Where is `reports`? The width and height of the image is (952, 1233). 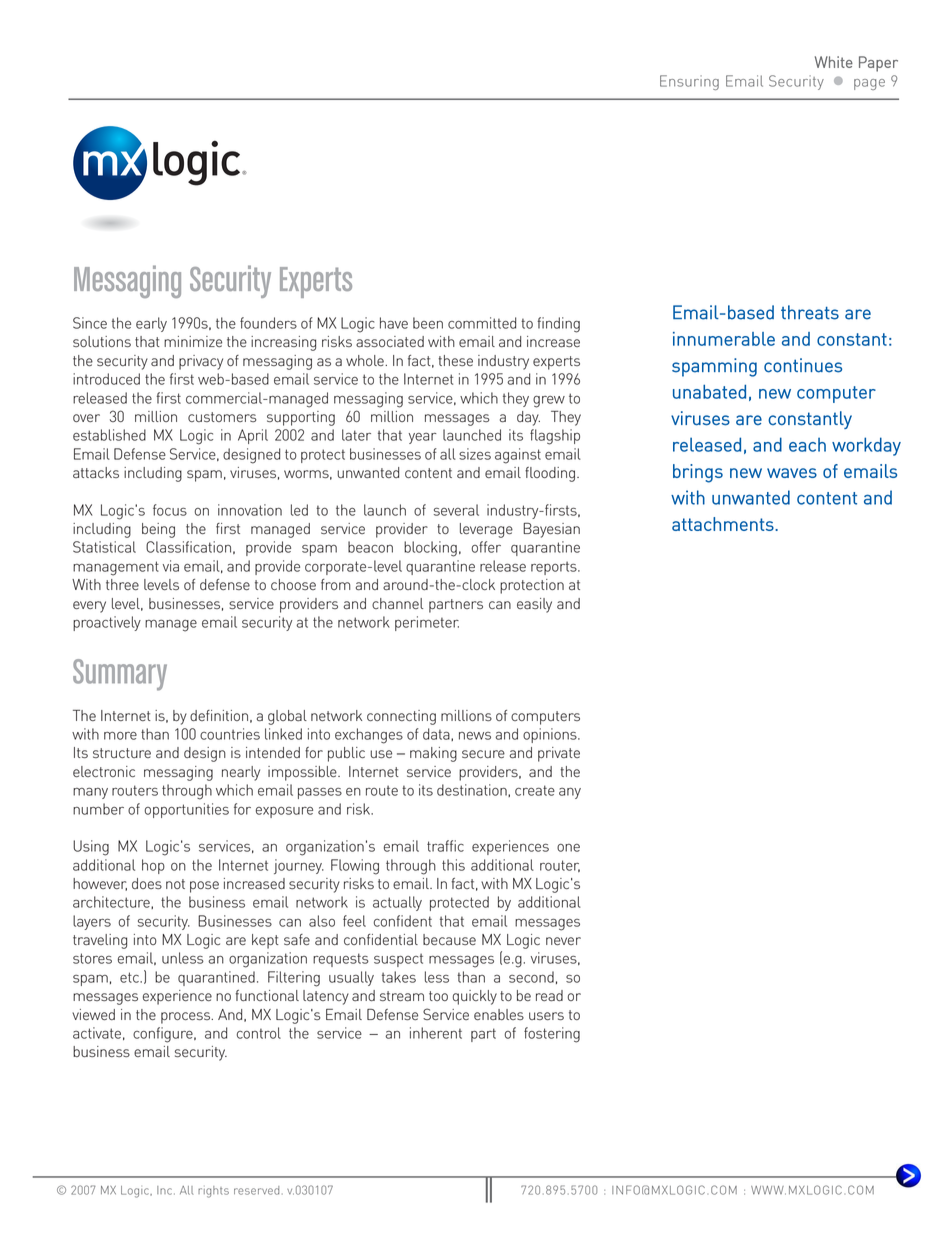 reports is located at coordinates (555, 568).
